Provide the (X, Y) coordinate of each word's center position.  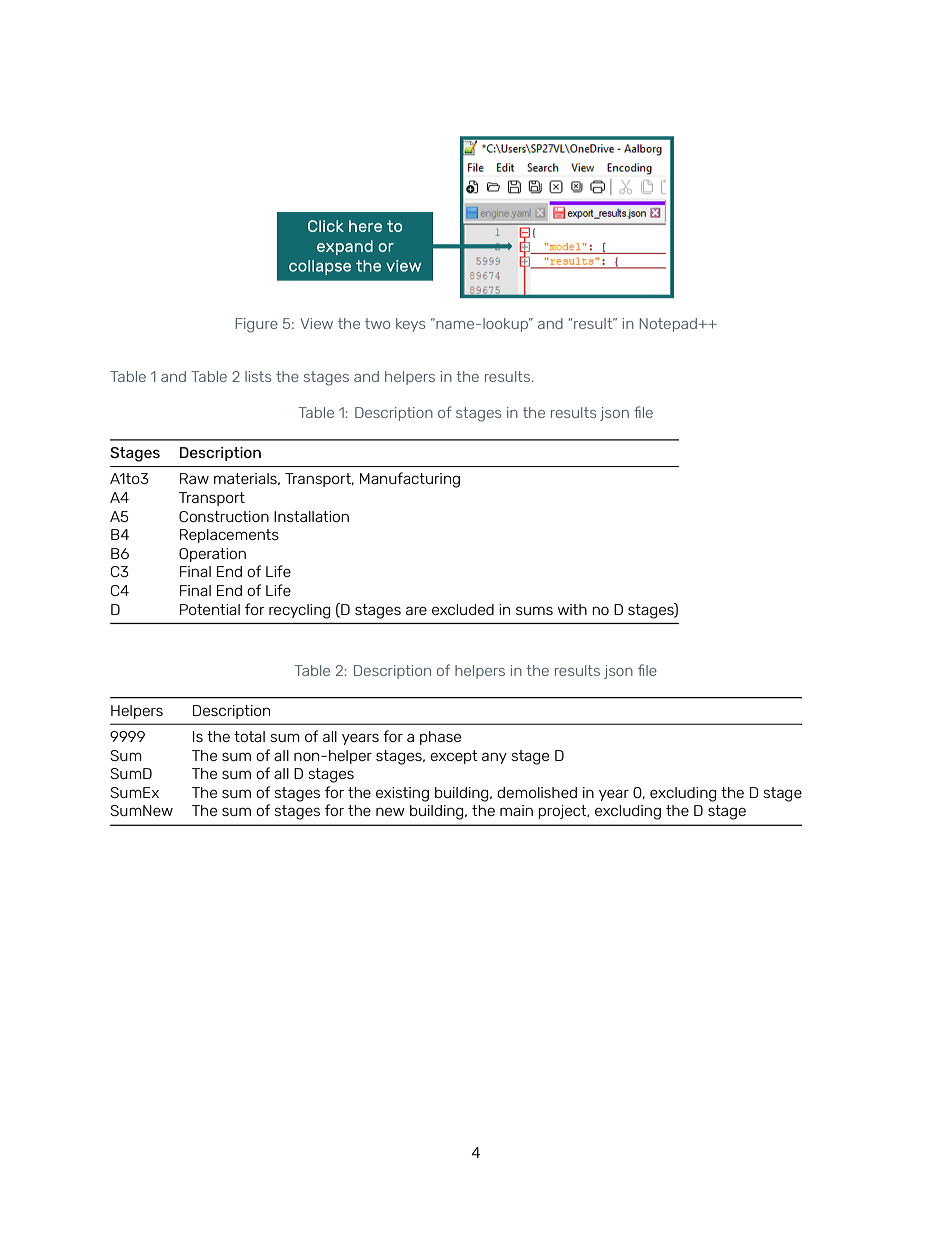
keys (410, 325)
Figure (257, 325)
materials (246, 479)
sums (534, 610)
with (572, 609)
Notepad (668, 325)
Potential (210, 609)
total (249, 736)
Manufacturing (410, 480)
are (416, 610)
